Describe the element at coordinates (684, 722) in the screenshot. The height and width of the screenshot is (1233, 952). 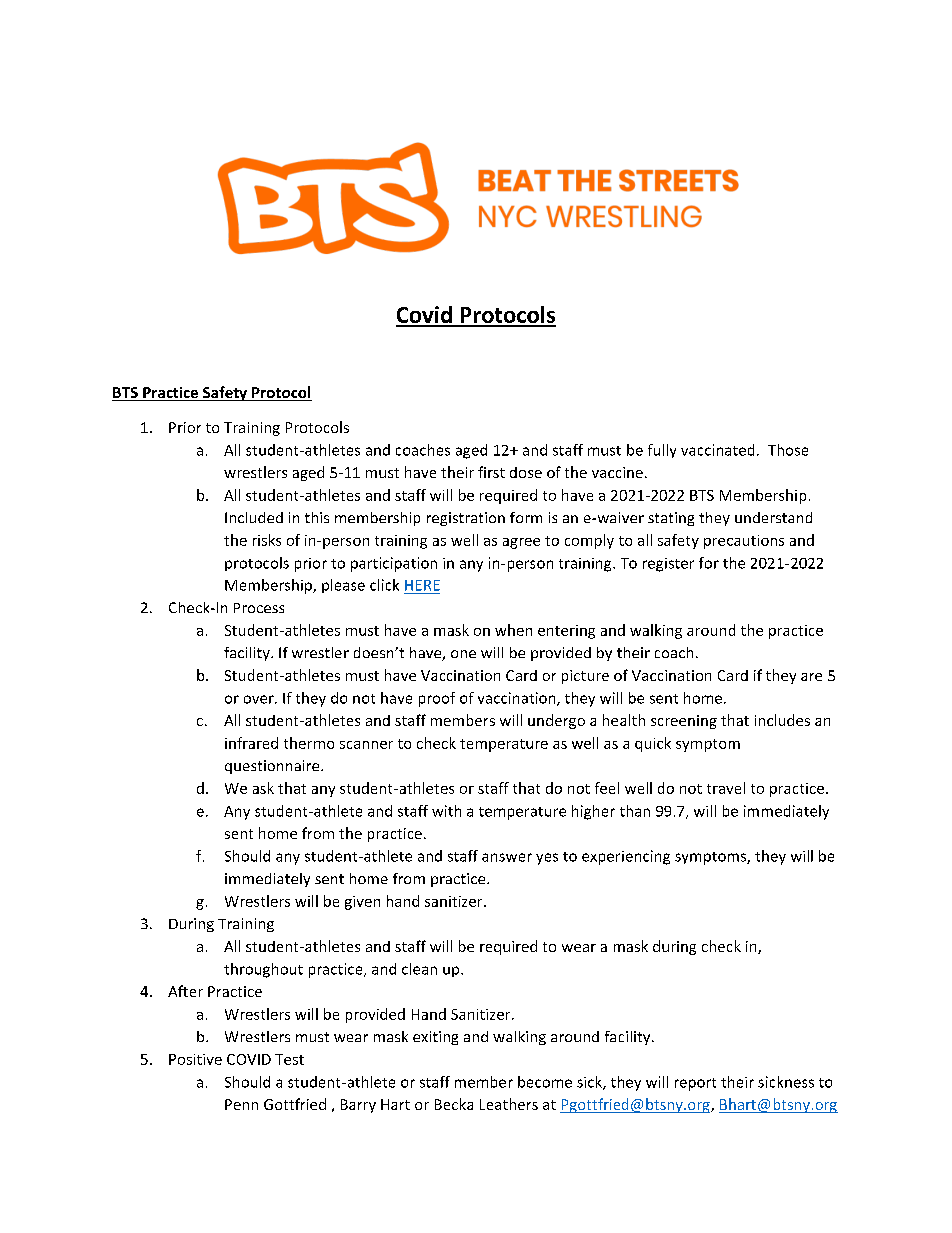
I see `screening` at that location.
